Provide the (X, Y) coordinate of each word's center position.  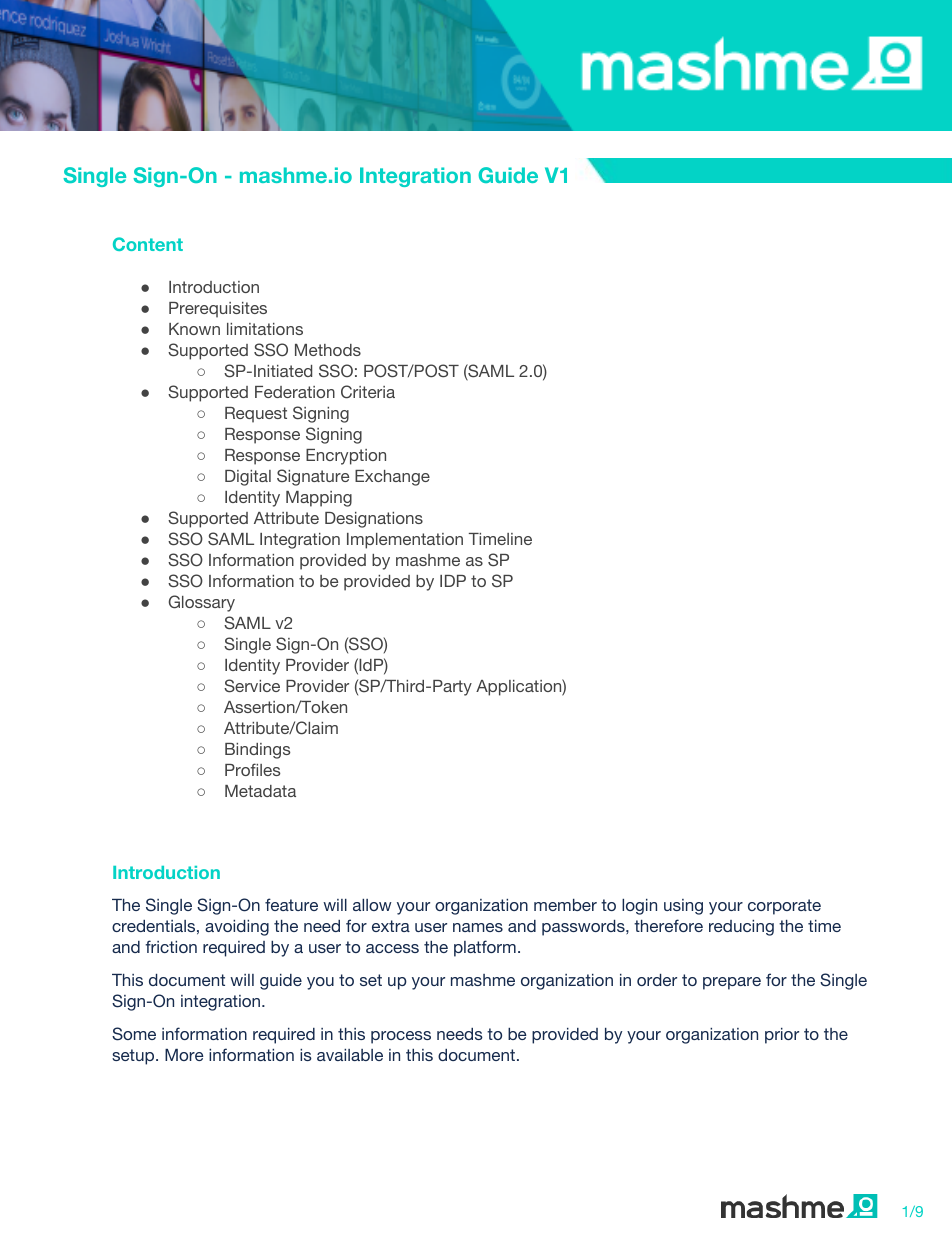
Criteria (368, 392)
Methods (328, 350)
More (184, 1055)
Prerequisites (218, 310)
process (401, 1037)
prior (782, 1036)
